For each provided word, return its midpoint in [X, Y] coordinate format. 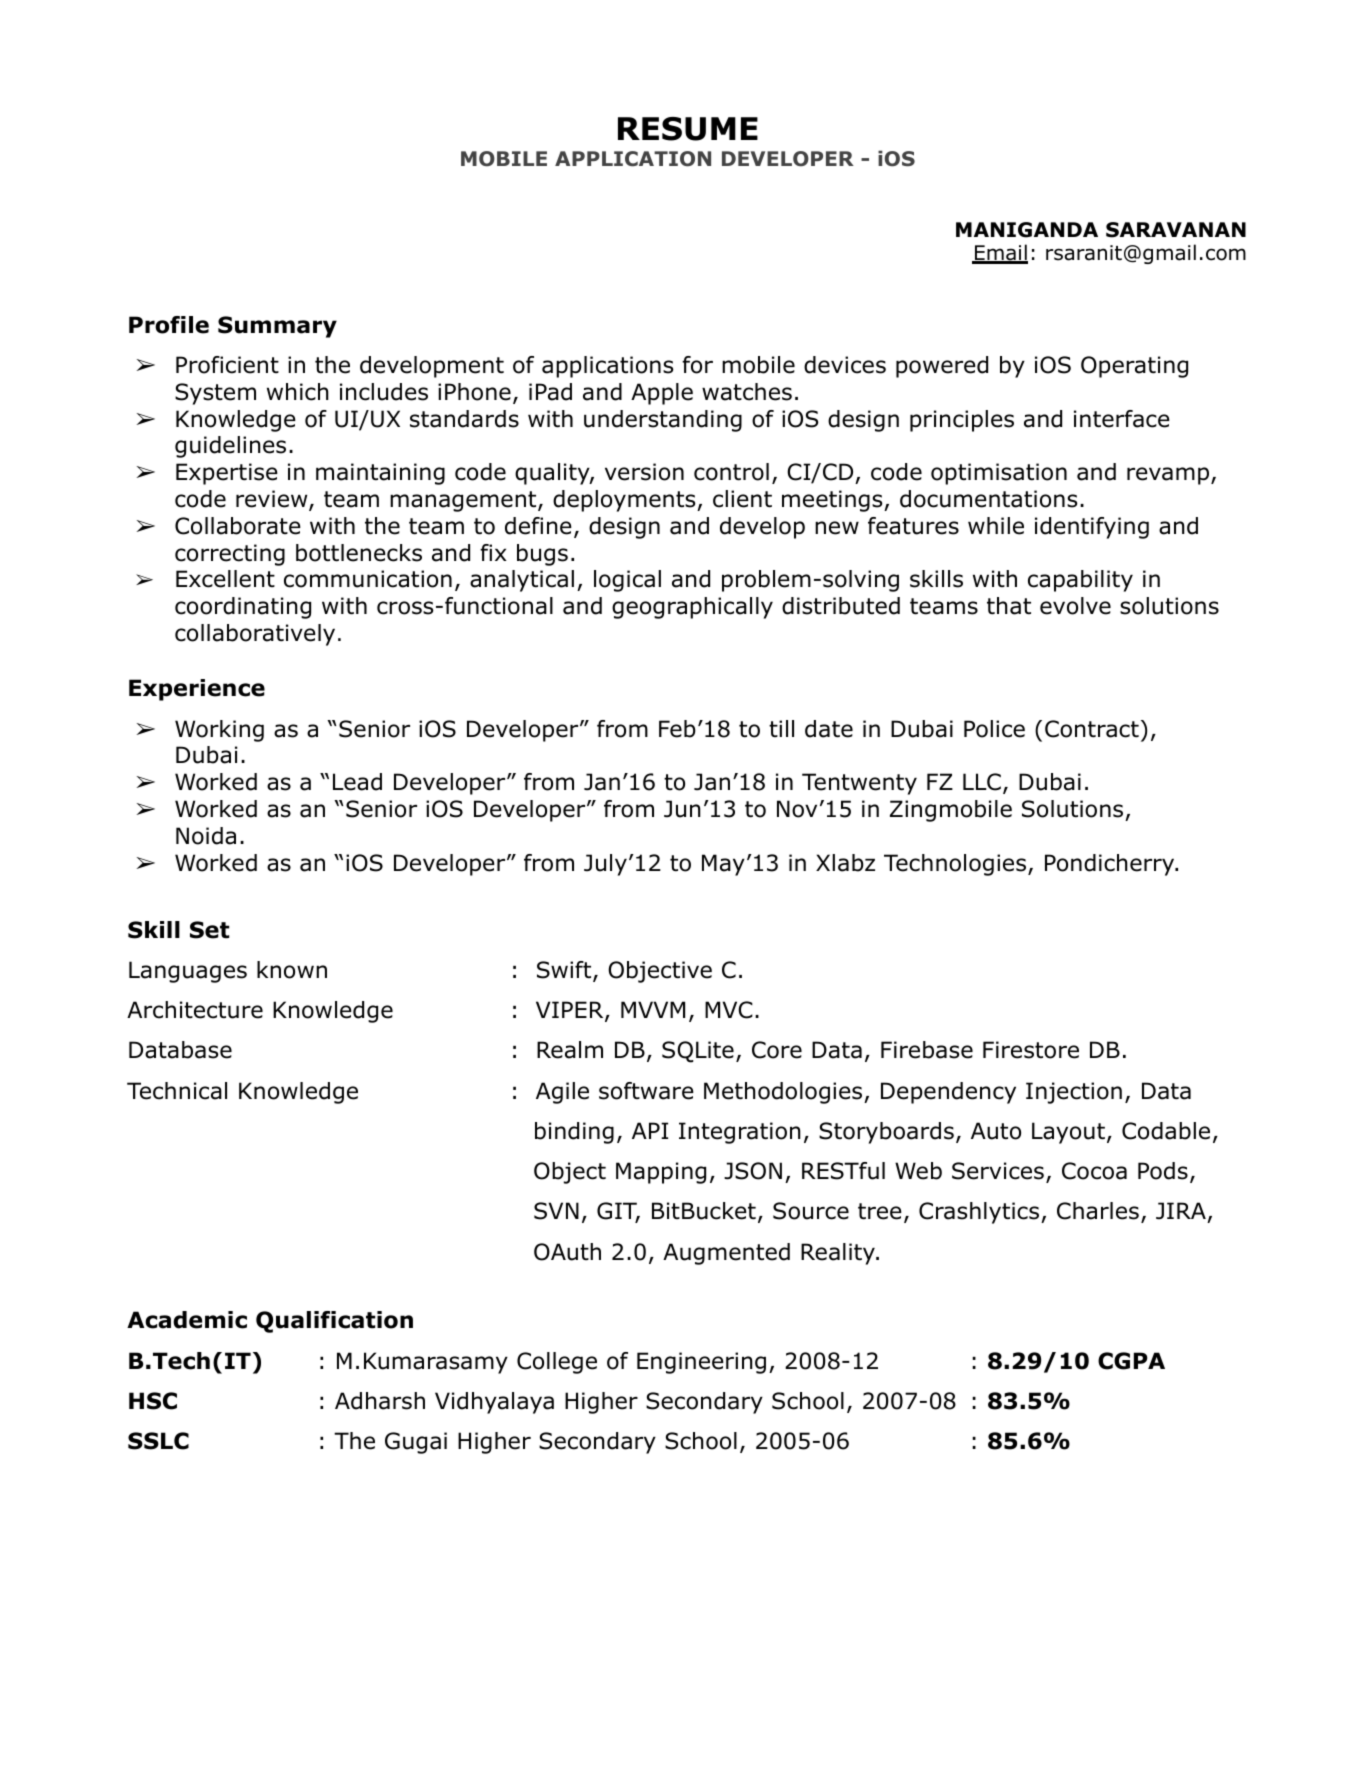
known [292, 970]
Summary [277, 327]
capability [1080, 581]
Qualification [334, 1322]
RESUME [688, 129]
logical [627, 581]
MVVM [653, 1009]
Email [1000, 253]
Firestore [1031, 1050]
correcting [230, 555]
